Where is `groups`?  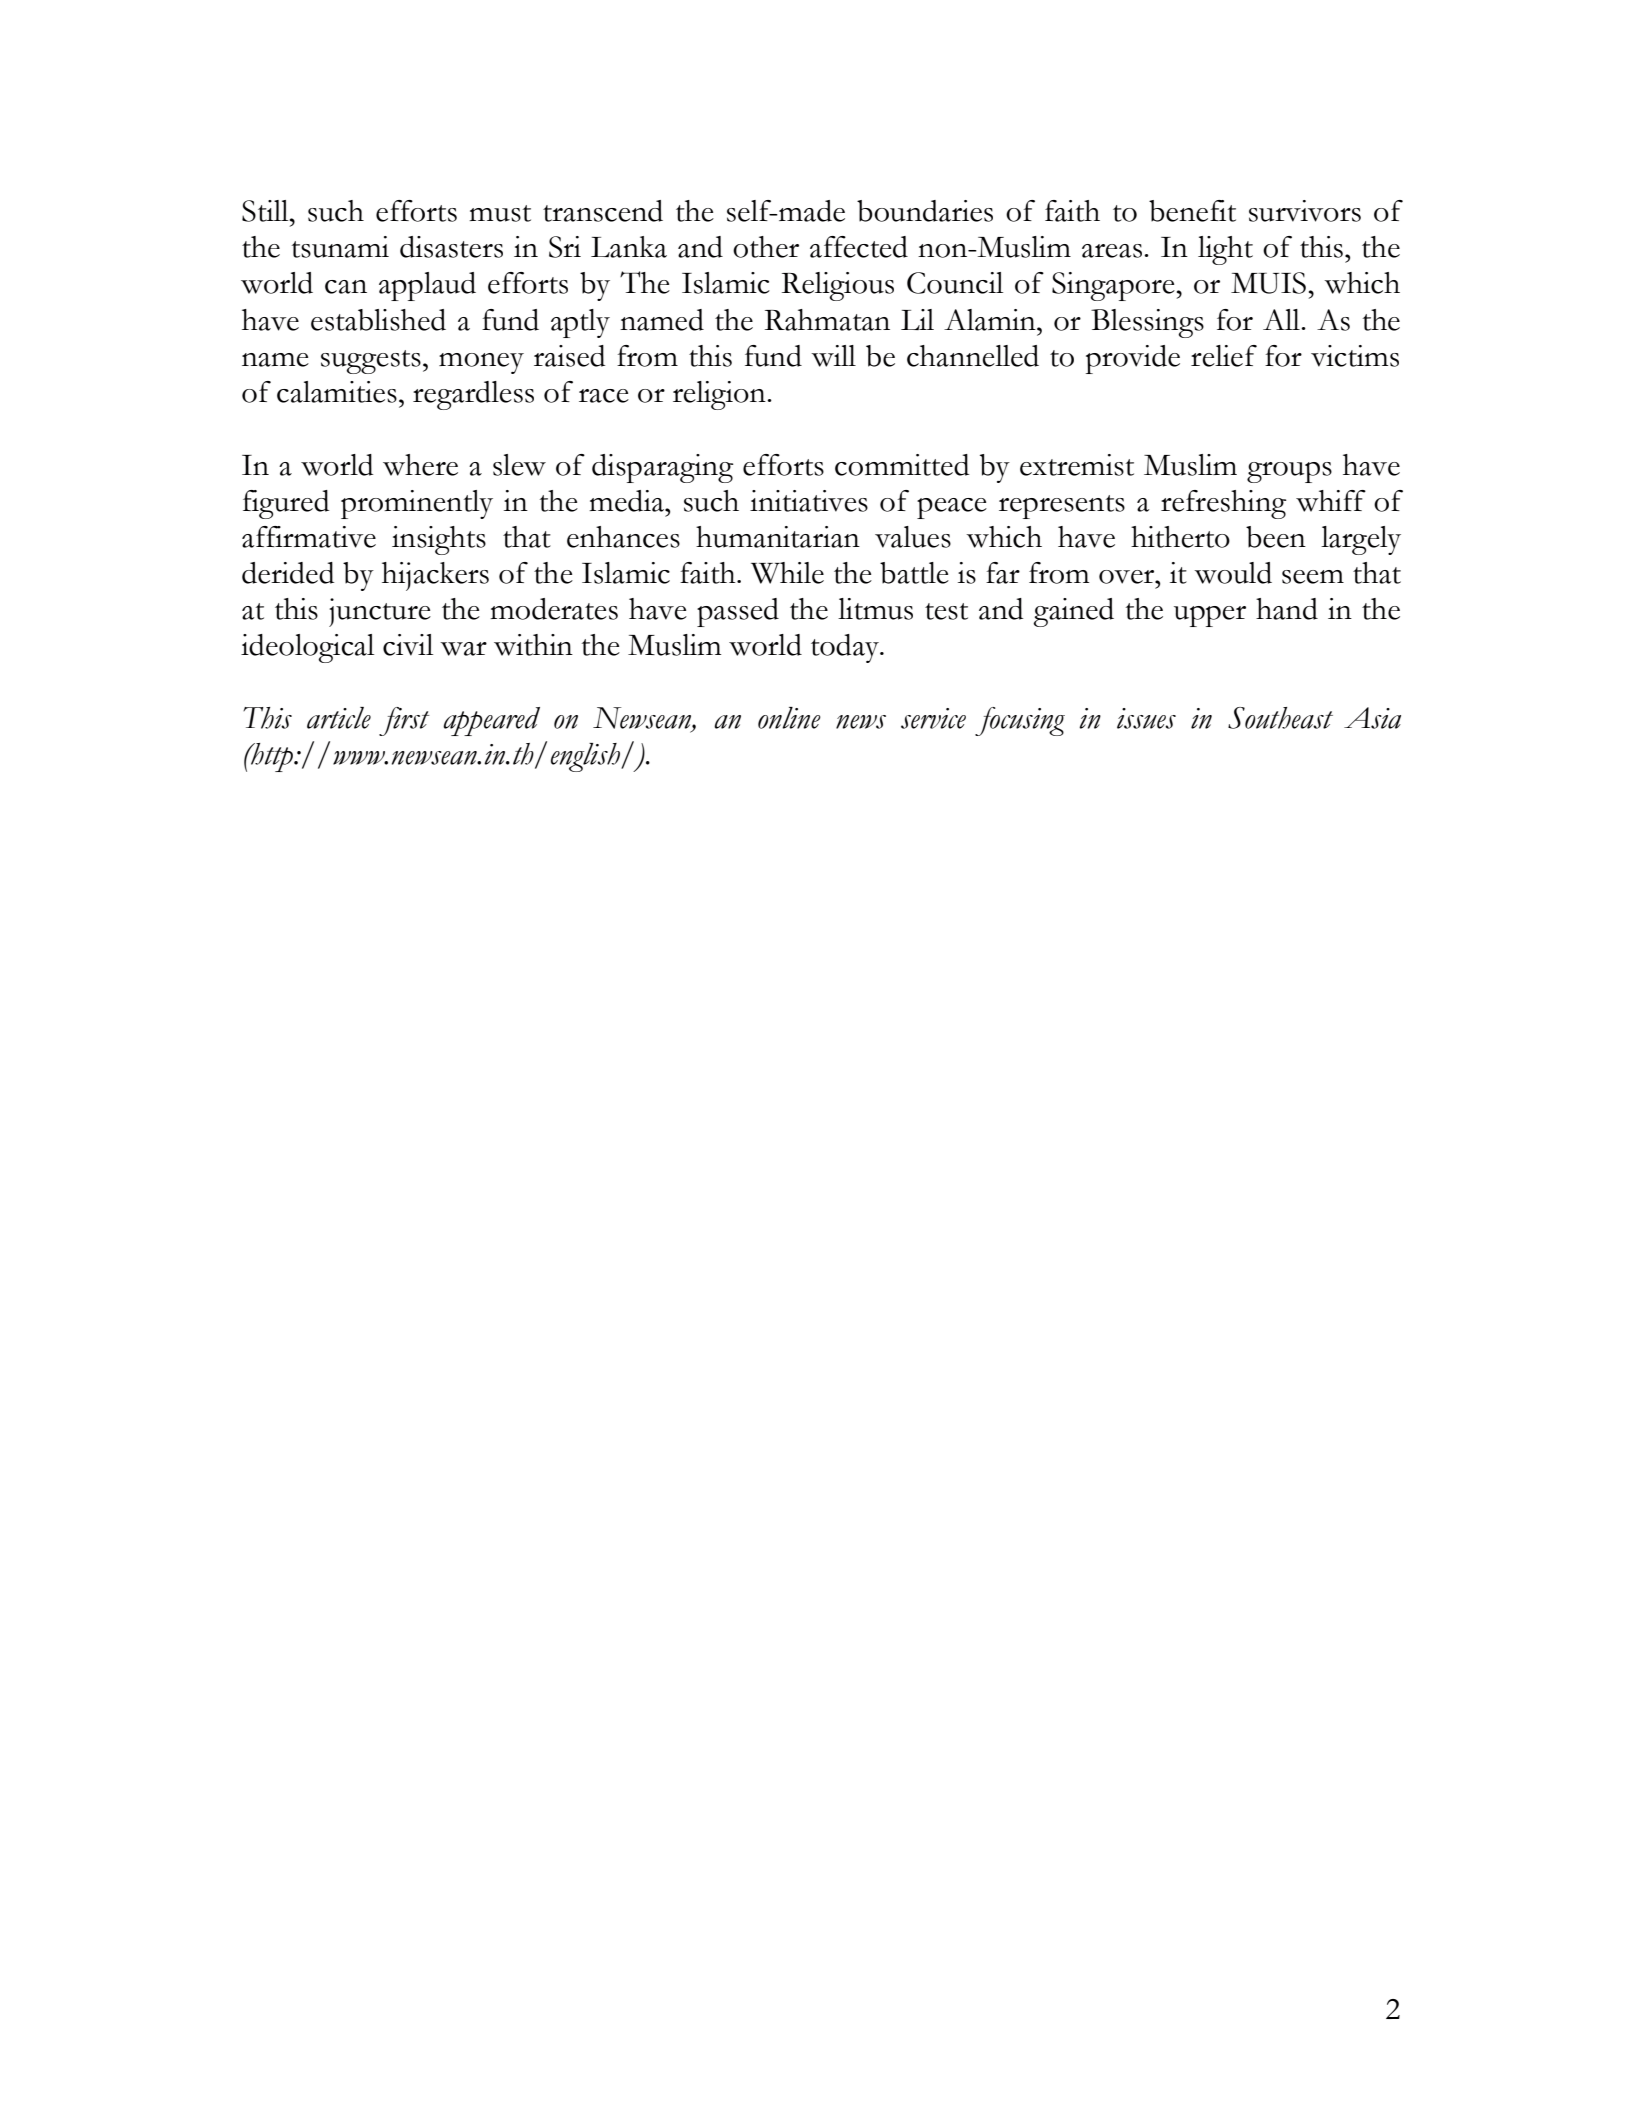
groups is located at coordinates (1289, 472).
